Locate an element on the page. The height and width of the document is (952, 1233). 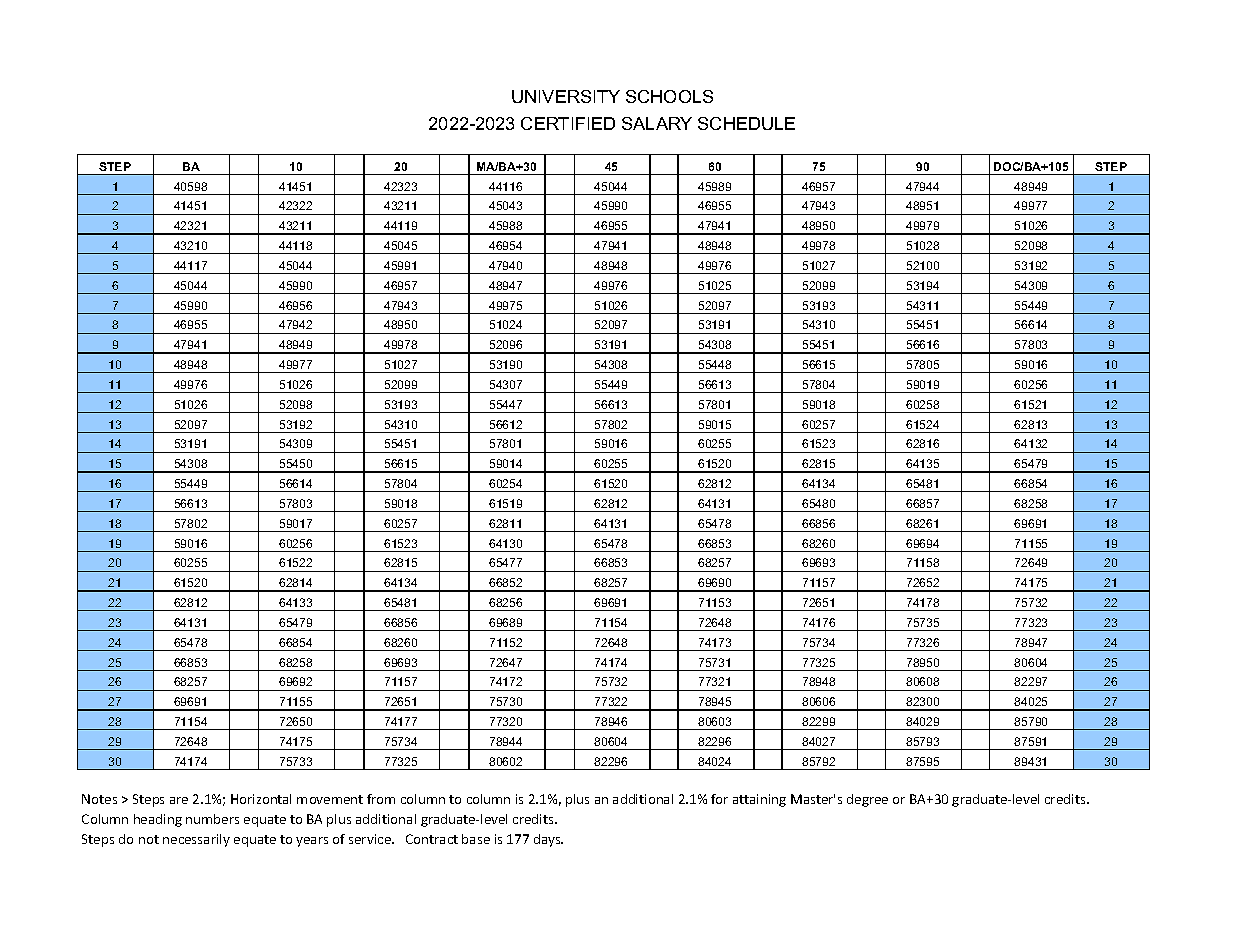
SCHOOLS is located at coordinates (669, 96).
